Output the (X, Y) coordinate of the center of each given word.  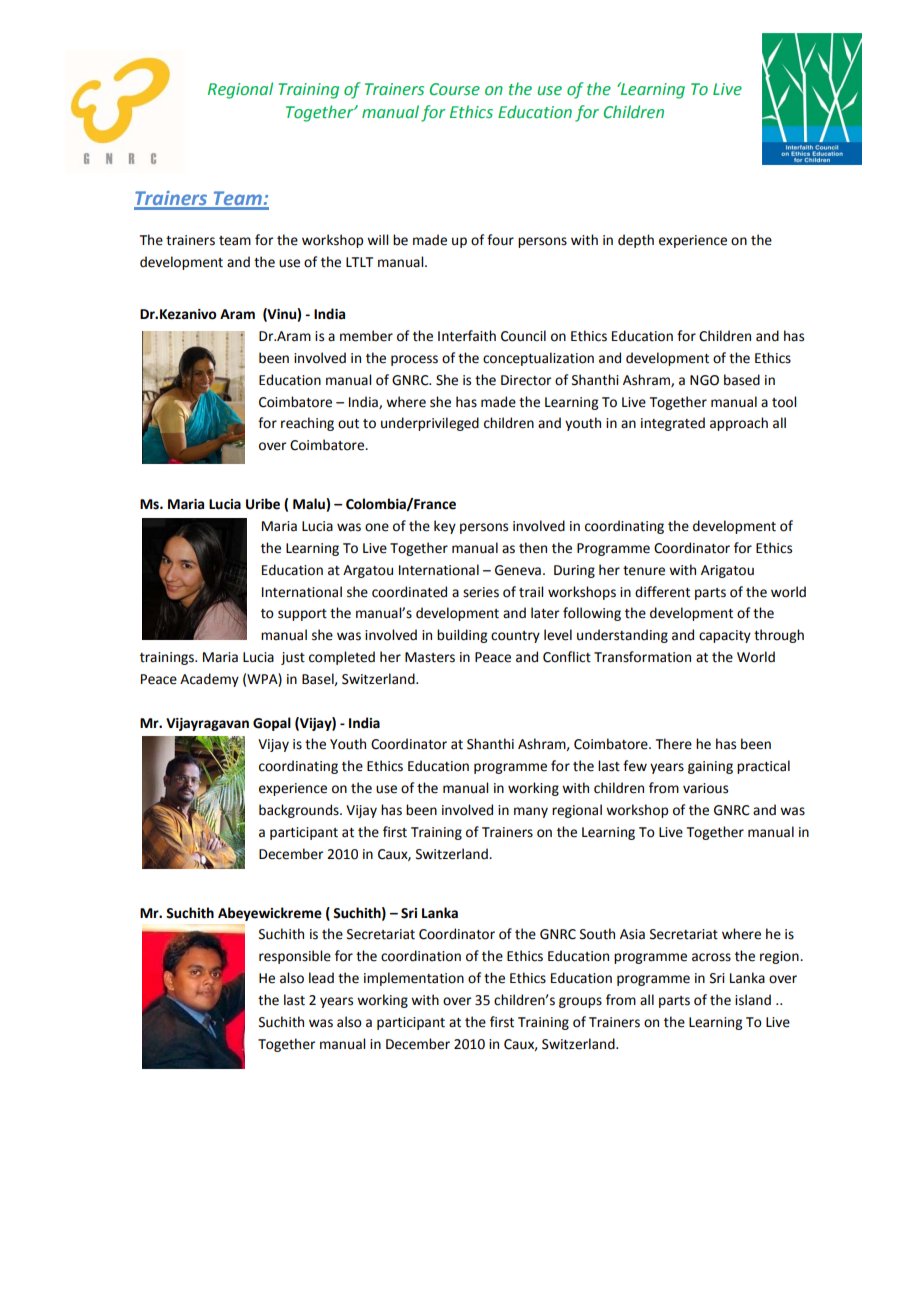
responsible (295, 957)
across (711, 957)
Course (455, 89)
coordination (421, 956)
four (500, 240)
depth (636, 241)
